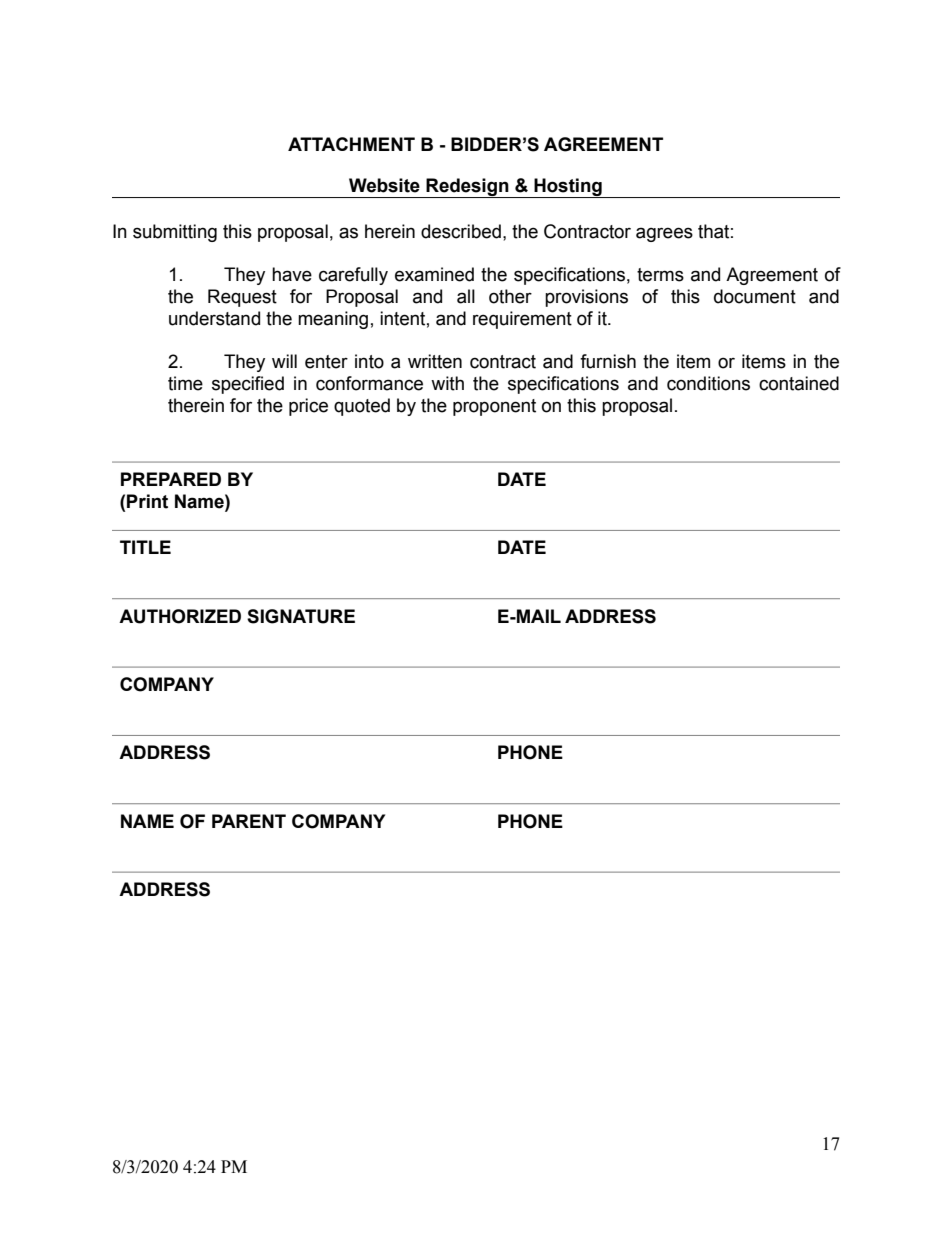 The image size is (952, 1233). Describe the element at coordinates (799, 383) in the screenshot. I see `contained` at that location.
